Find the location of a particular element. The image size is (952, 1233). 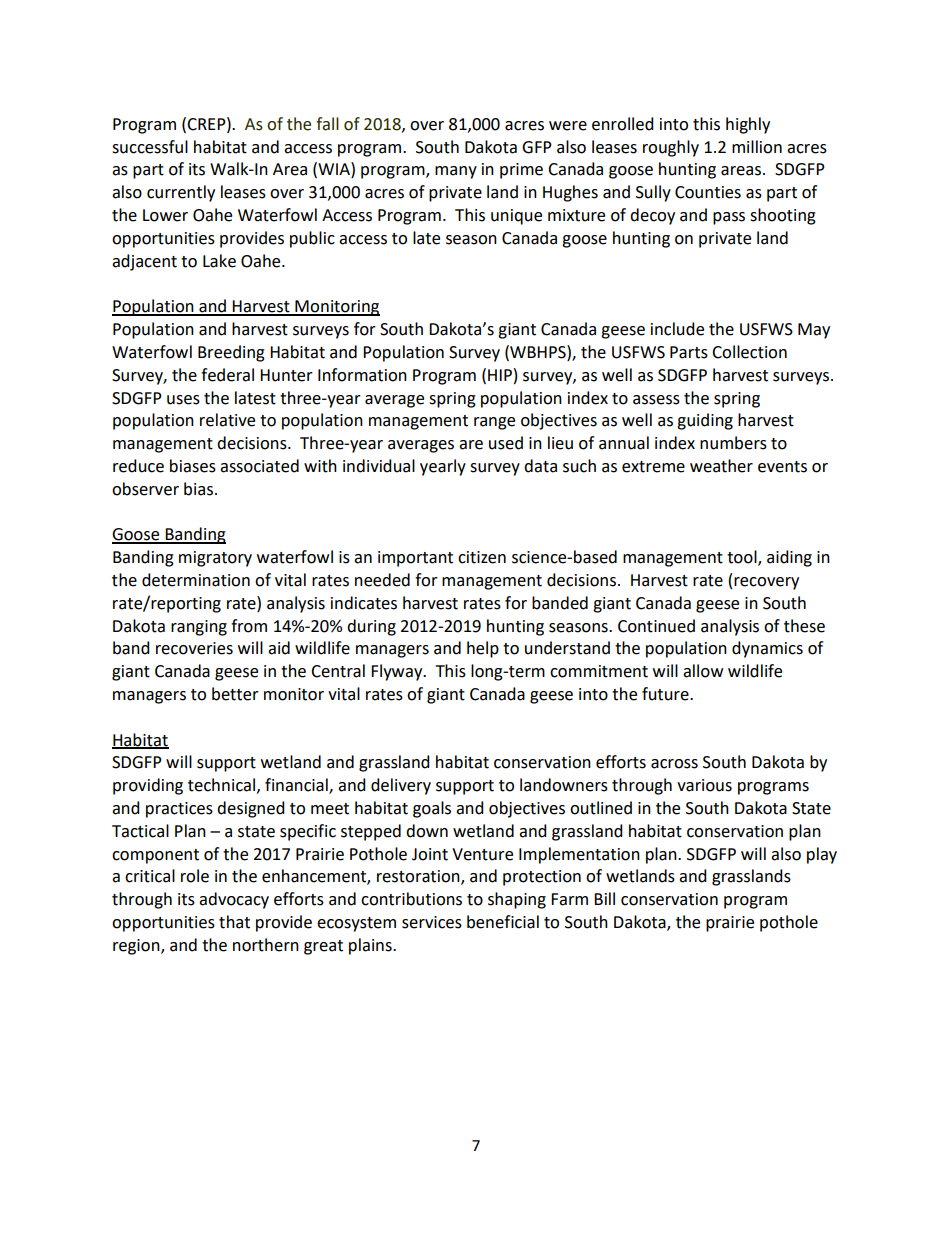

many is located at coordinates (456, 172).
